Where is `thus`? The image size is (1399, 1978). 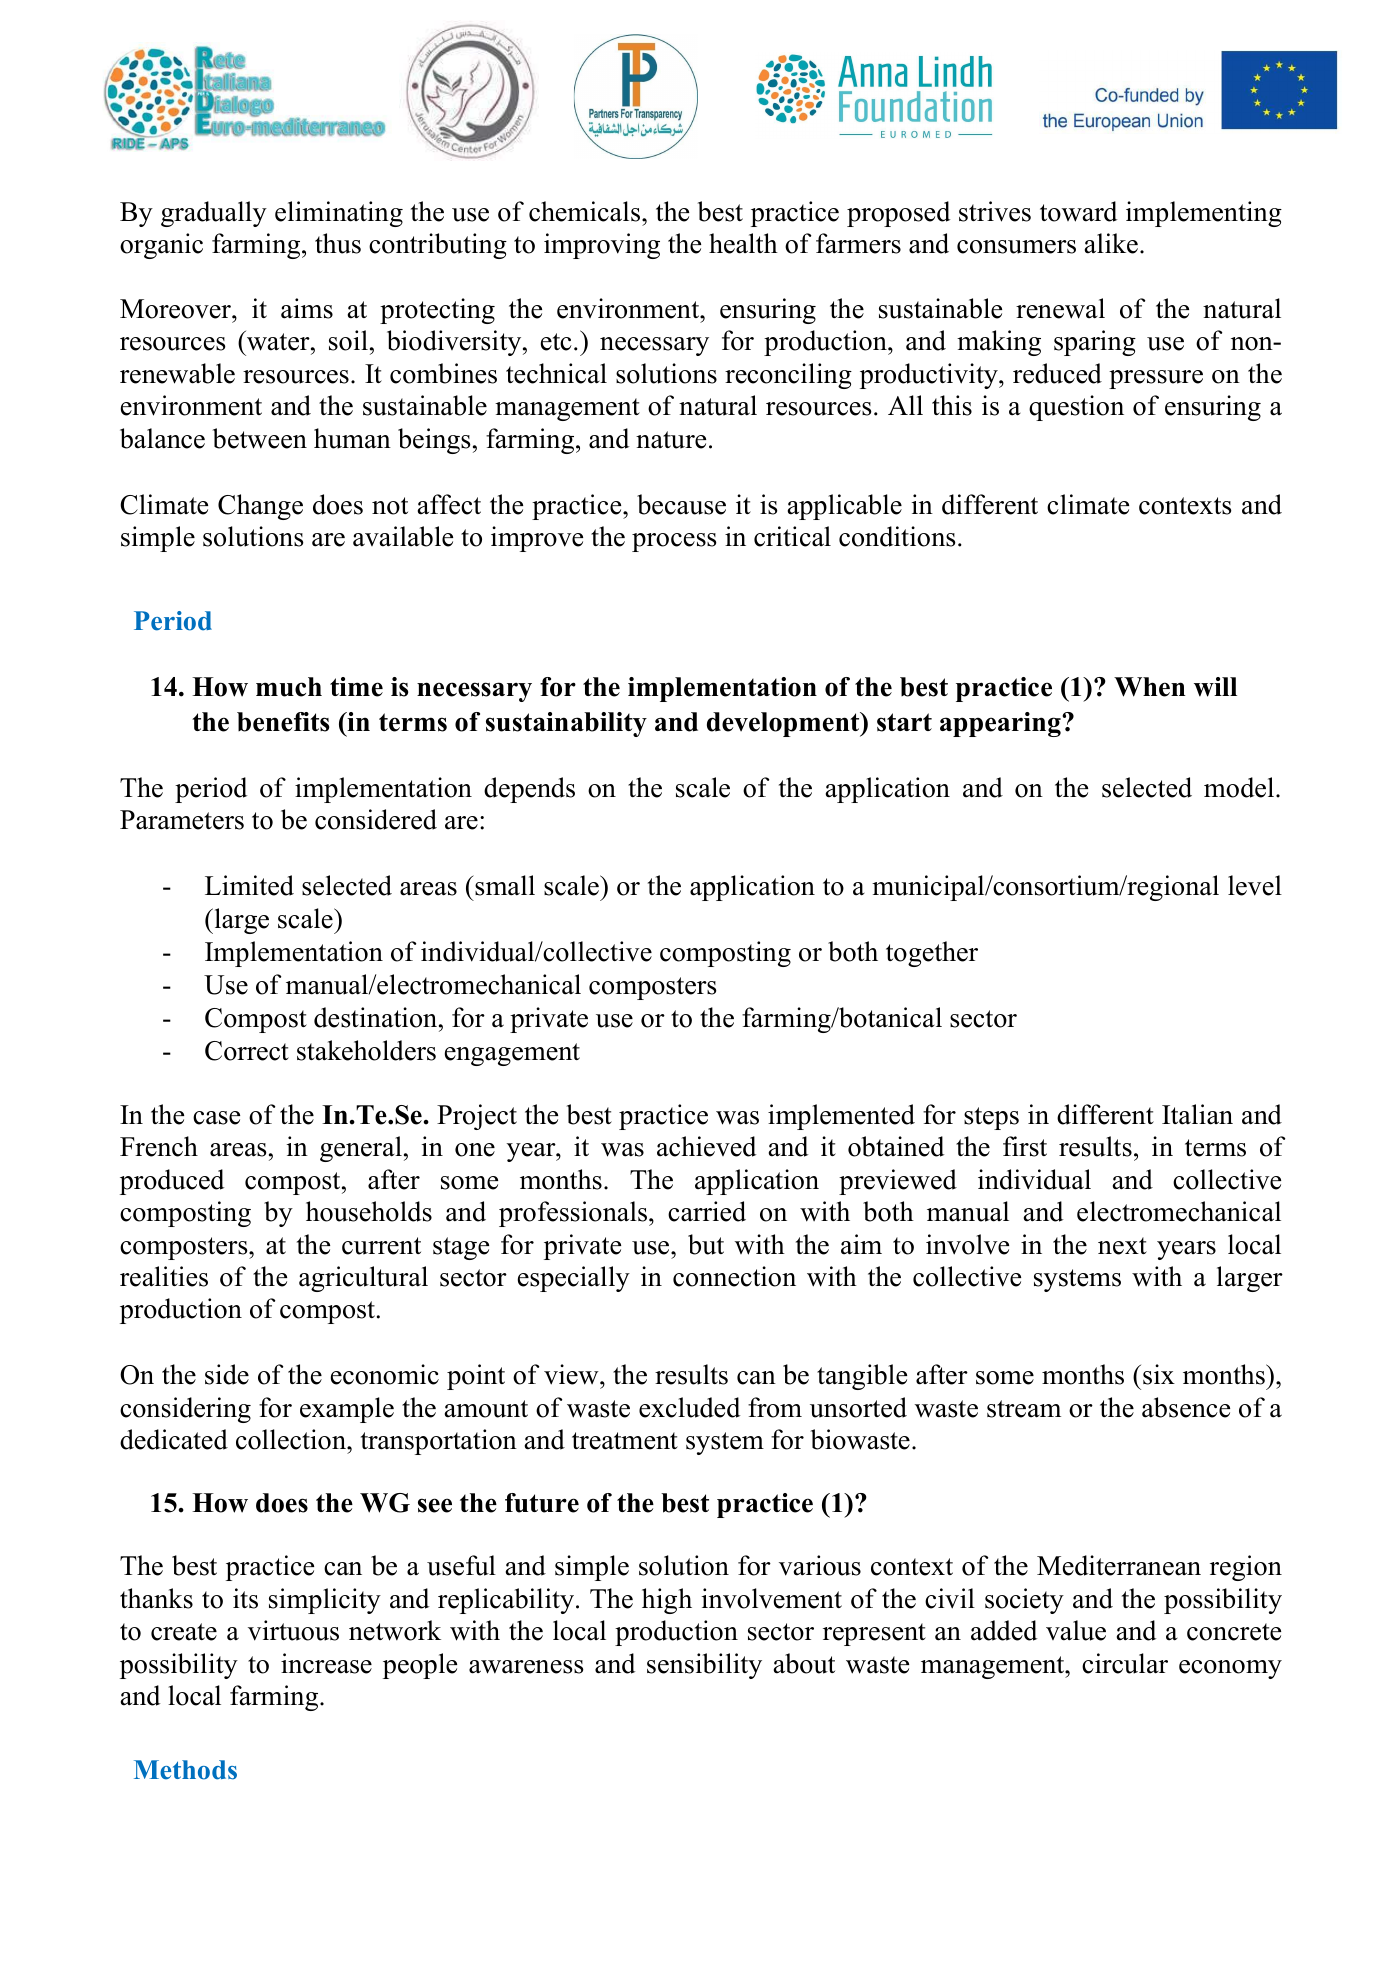 thus is located at coordinates (338, 243).
